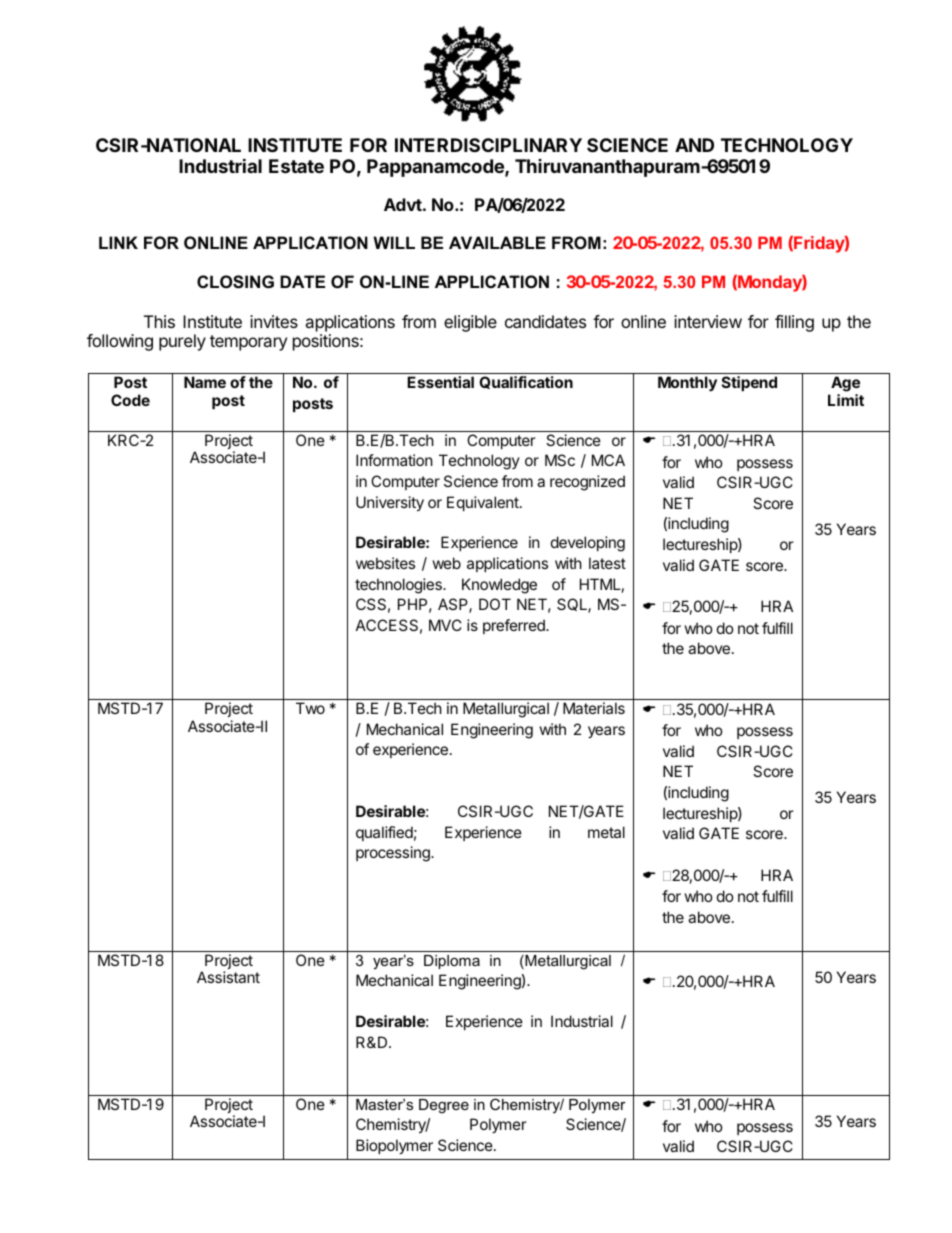  What do you see at coordinates (296, 166) in the document?
I see `Estate` at bounding box center [296, 166].
